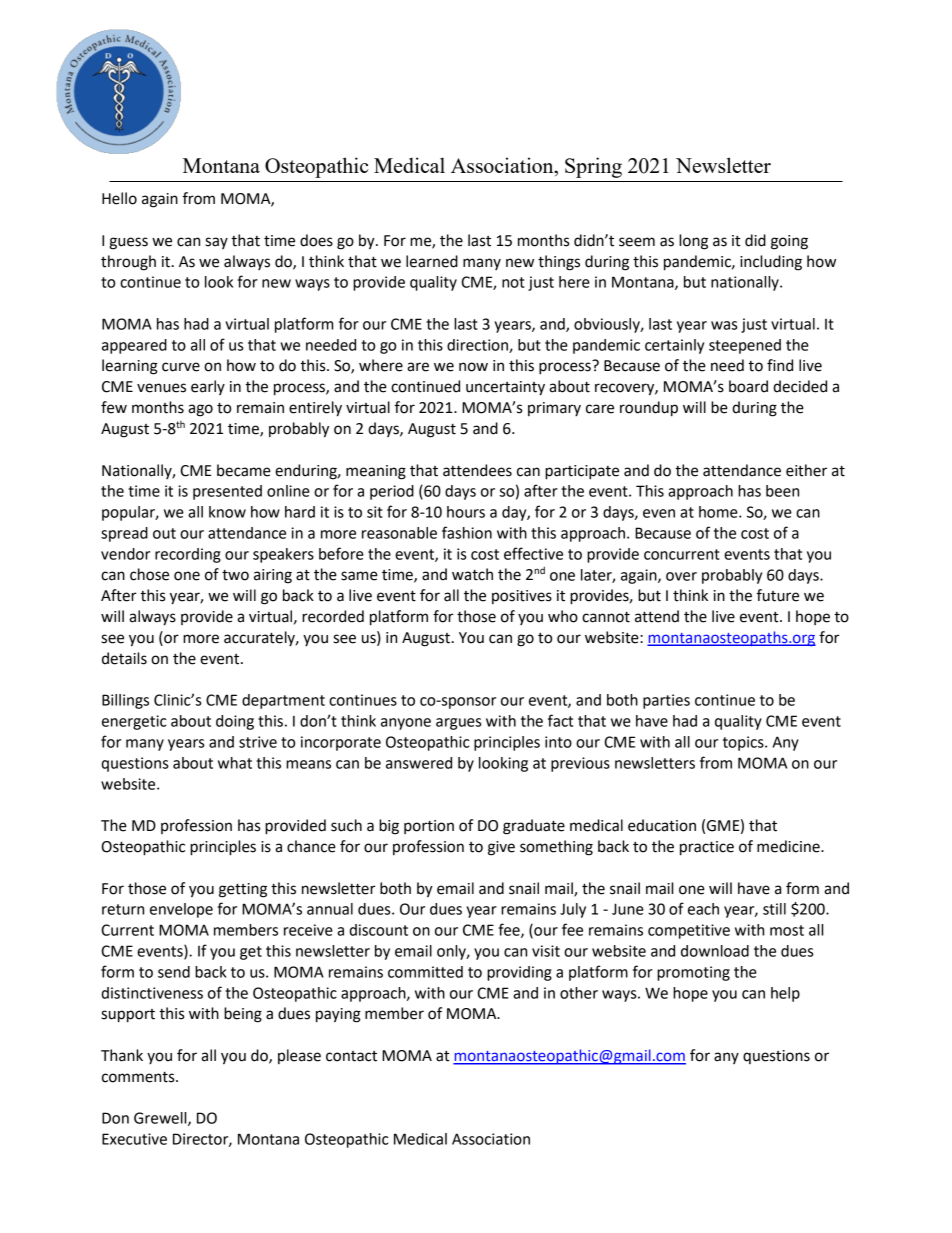 This screenshot has width=952, height=1233. I want to click on say, so click(216, 243).
